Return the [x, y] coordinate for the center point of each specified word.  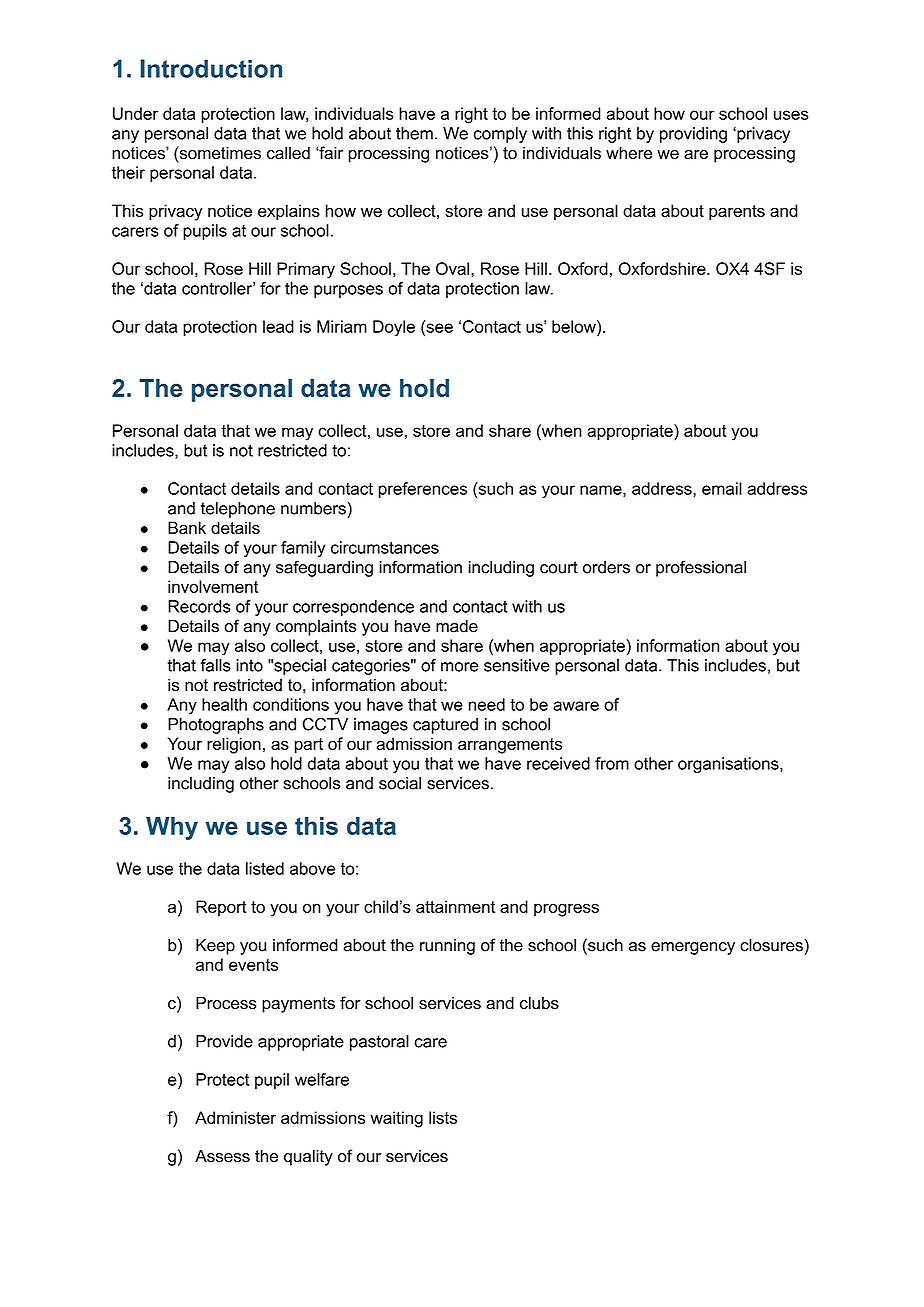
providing [693, 135]
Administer [235, 1117]
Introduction [211, 68]
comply [500, 135]
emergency [693, 948]
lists [443, 1117]
